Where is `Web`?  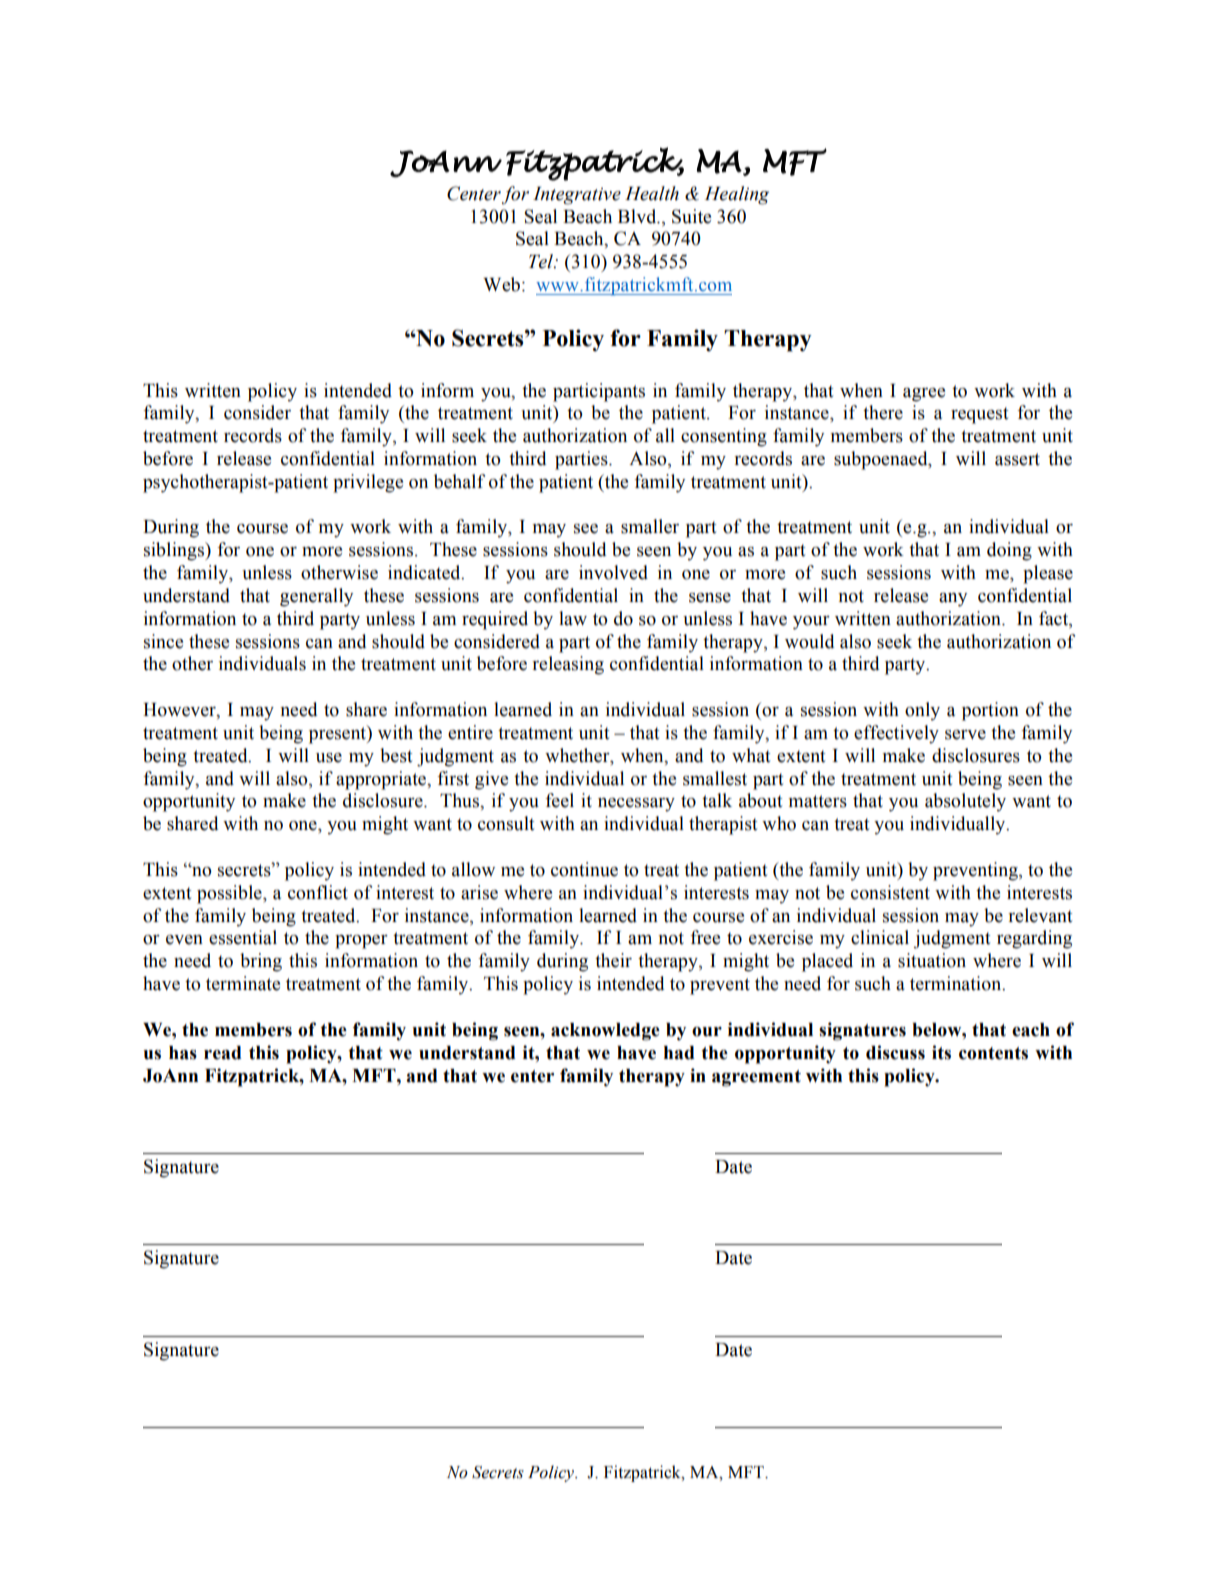
Web is located at coordinates (501, 284).
